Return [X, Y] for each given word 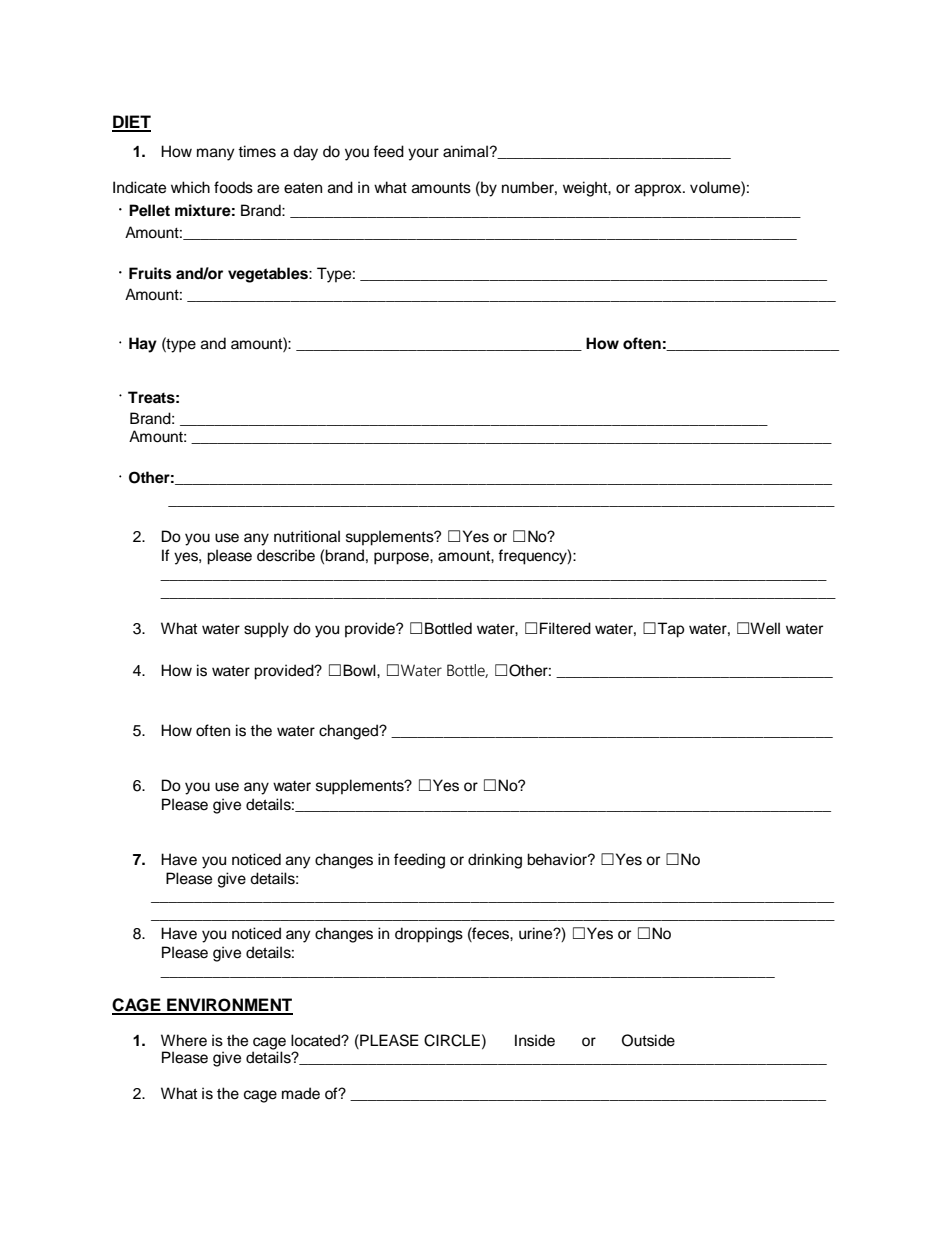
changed [349, 732]
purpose [402, 558]
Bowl [360, 670]
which [190, 187]
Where [184, 1040]
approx [659, 190]
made [301, 1093]
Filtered [565, 628]
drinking [495, 861]
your [423, 154]
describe [286, 555]
